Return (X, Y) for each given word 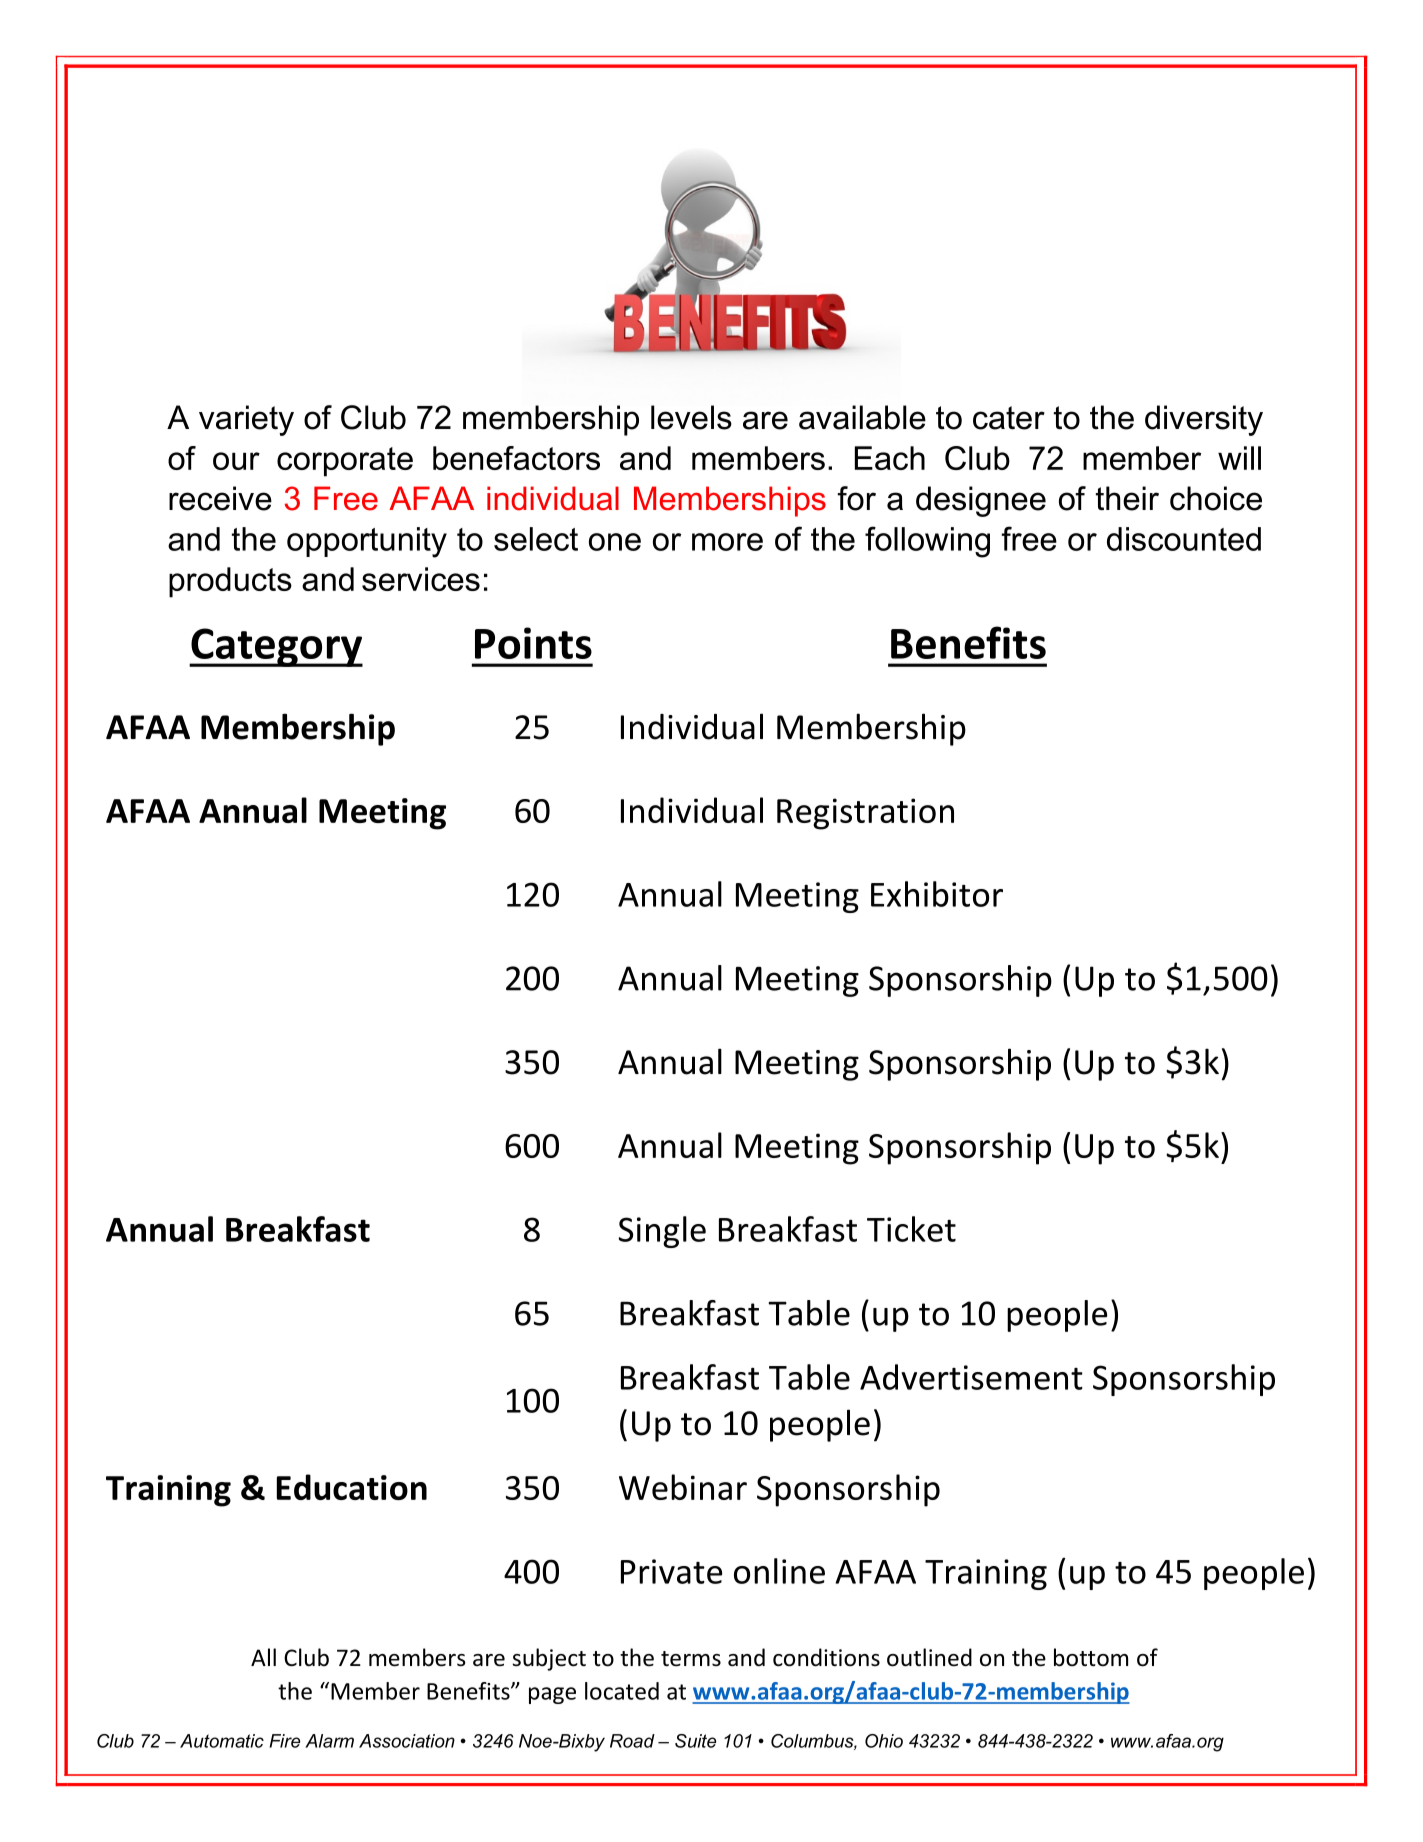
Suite (695, 1741)
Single (662, 1232)
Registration (865, 814)
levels (691, 417)
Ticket (911, 1229)
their (1127, 498)
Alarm (329, 1741)
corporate (345, 462)
